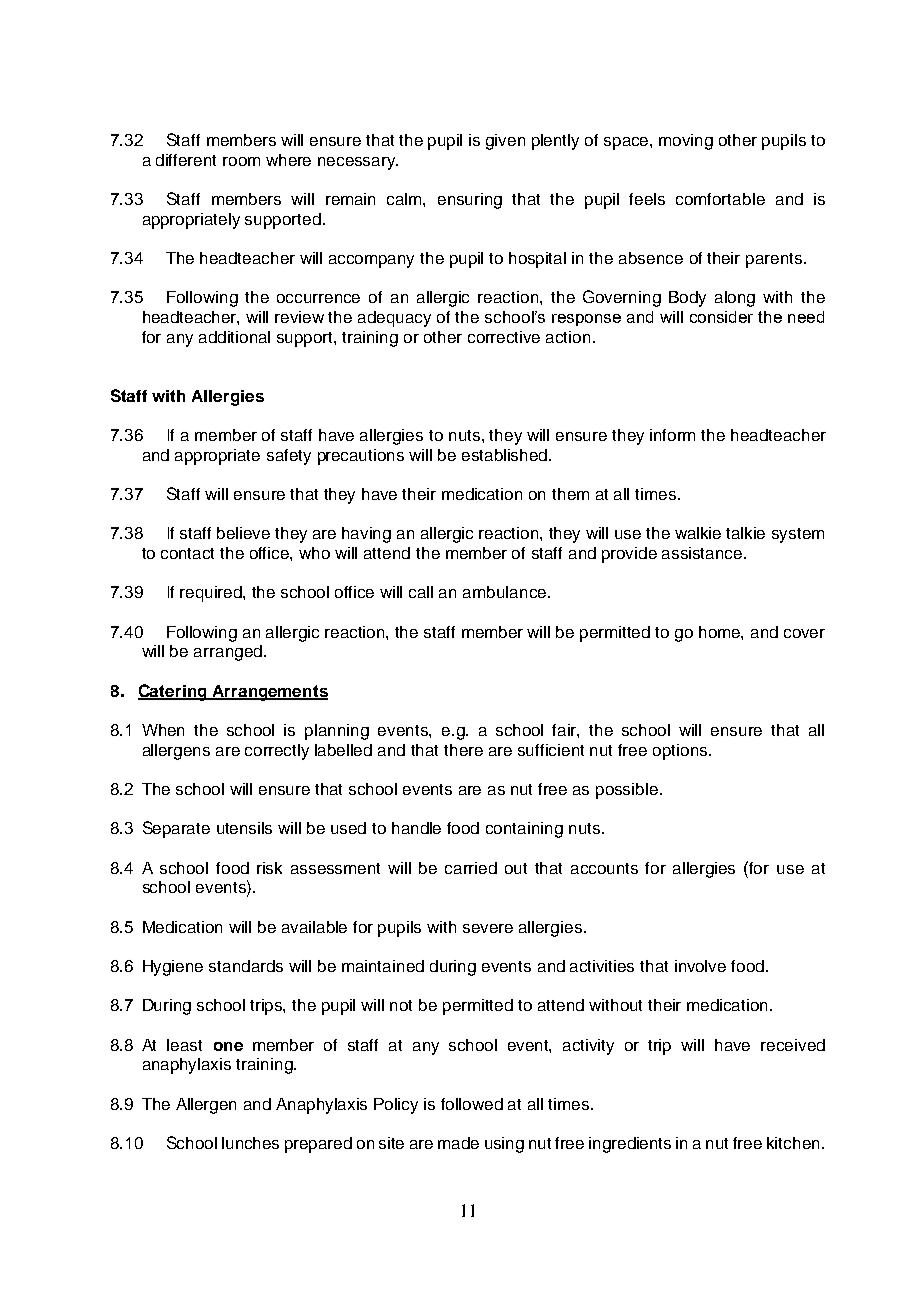 The height and width of the screenshot is (1309, 924). I want to click on comfortable, so click(720, 199).
